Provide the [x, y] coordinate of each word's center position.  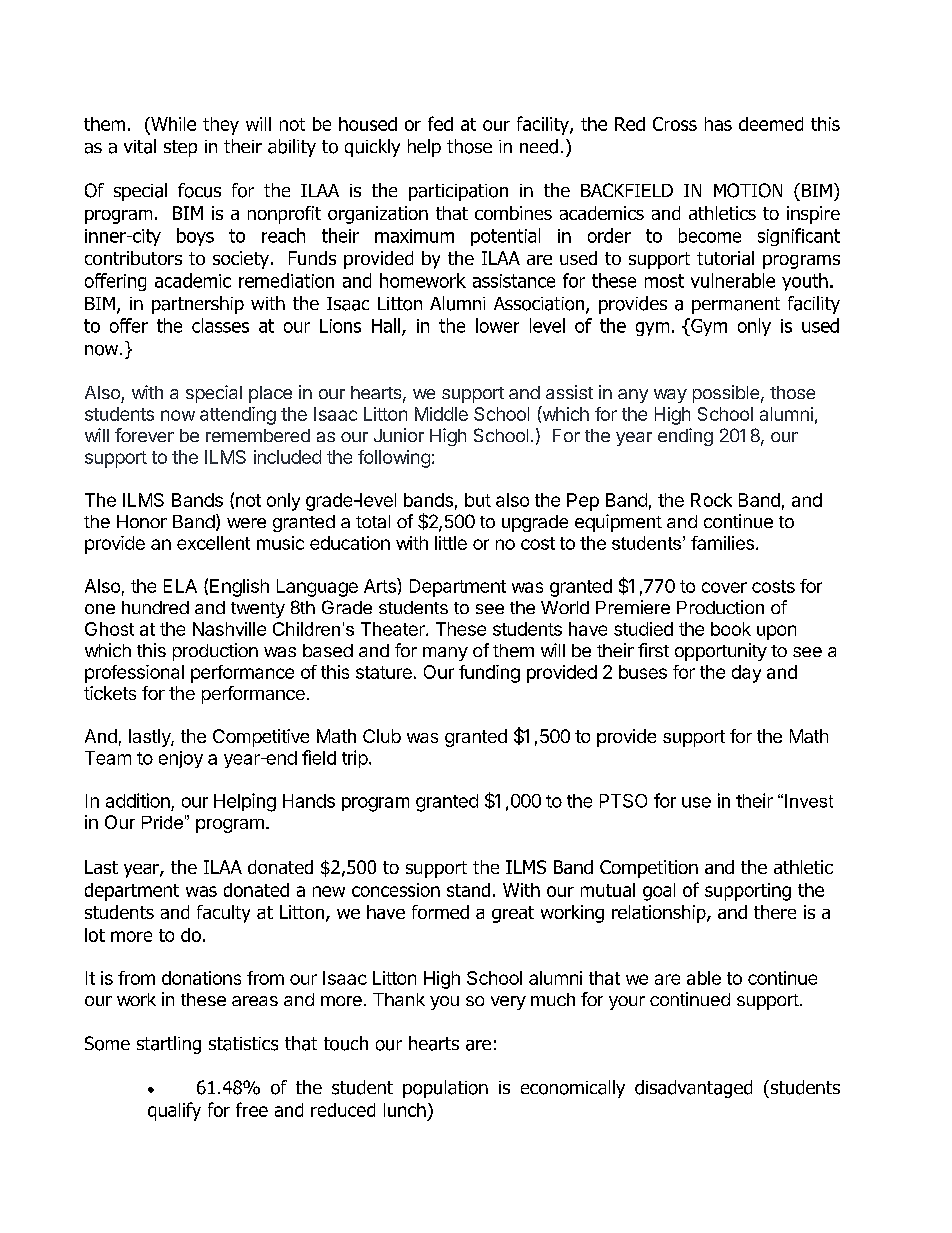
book [731, 629]
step [180, 148]
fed [440, 123]
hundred [155, 607]
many [445, 654]
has [718, 124]
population [445, 1089]
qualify [174, 1111]
